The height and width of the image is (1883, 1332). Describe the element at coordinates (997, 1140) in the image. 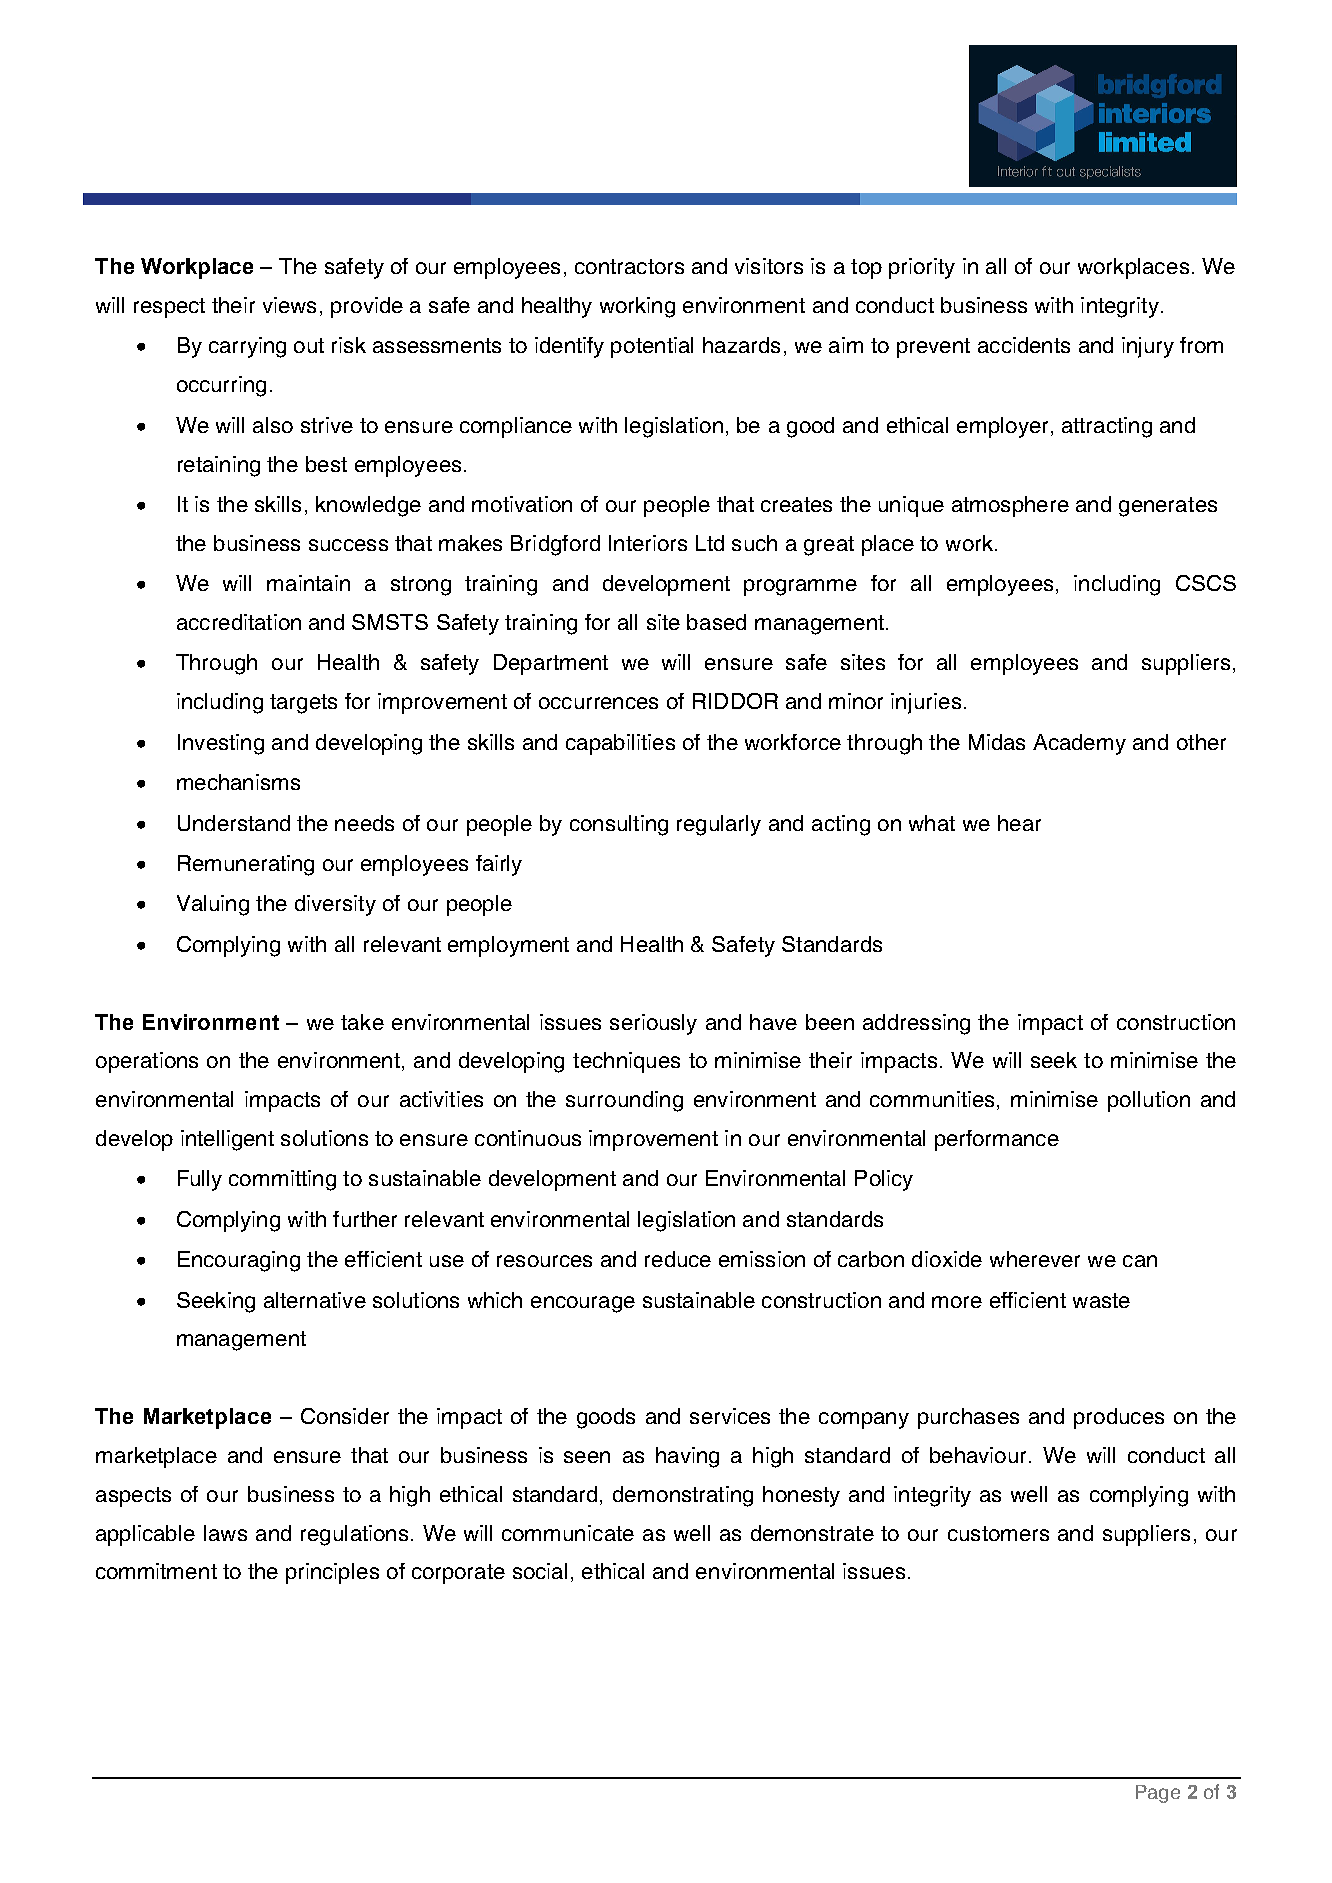

I see `performance` at that location.
